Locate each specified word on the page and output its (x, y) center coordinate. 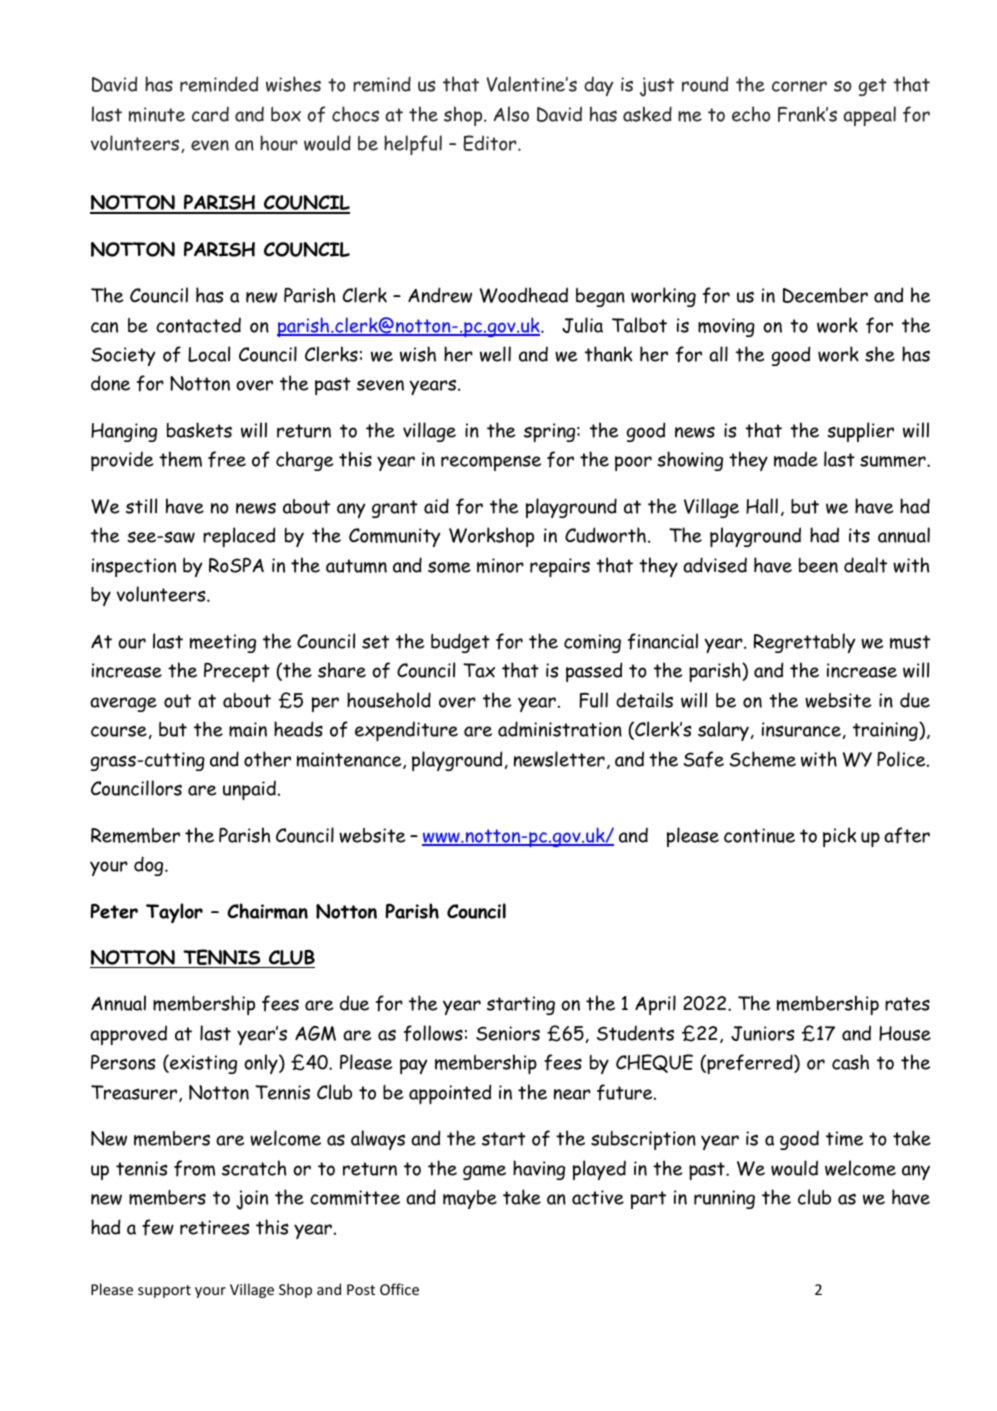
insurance (801, 729)
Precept (237, 672)
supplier (860, 432)
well (495, 354)
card (210, 114)
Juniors (762, 1033)
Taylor (174, 913)
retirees (214, 1227)
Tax (479, 670)
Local (209, 354)
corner (799, 86)
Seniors (508, 1033)
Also (511, 114)
